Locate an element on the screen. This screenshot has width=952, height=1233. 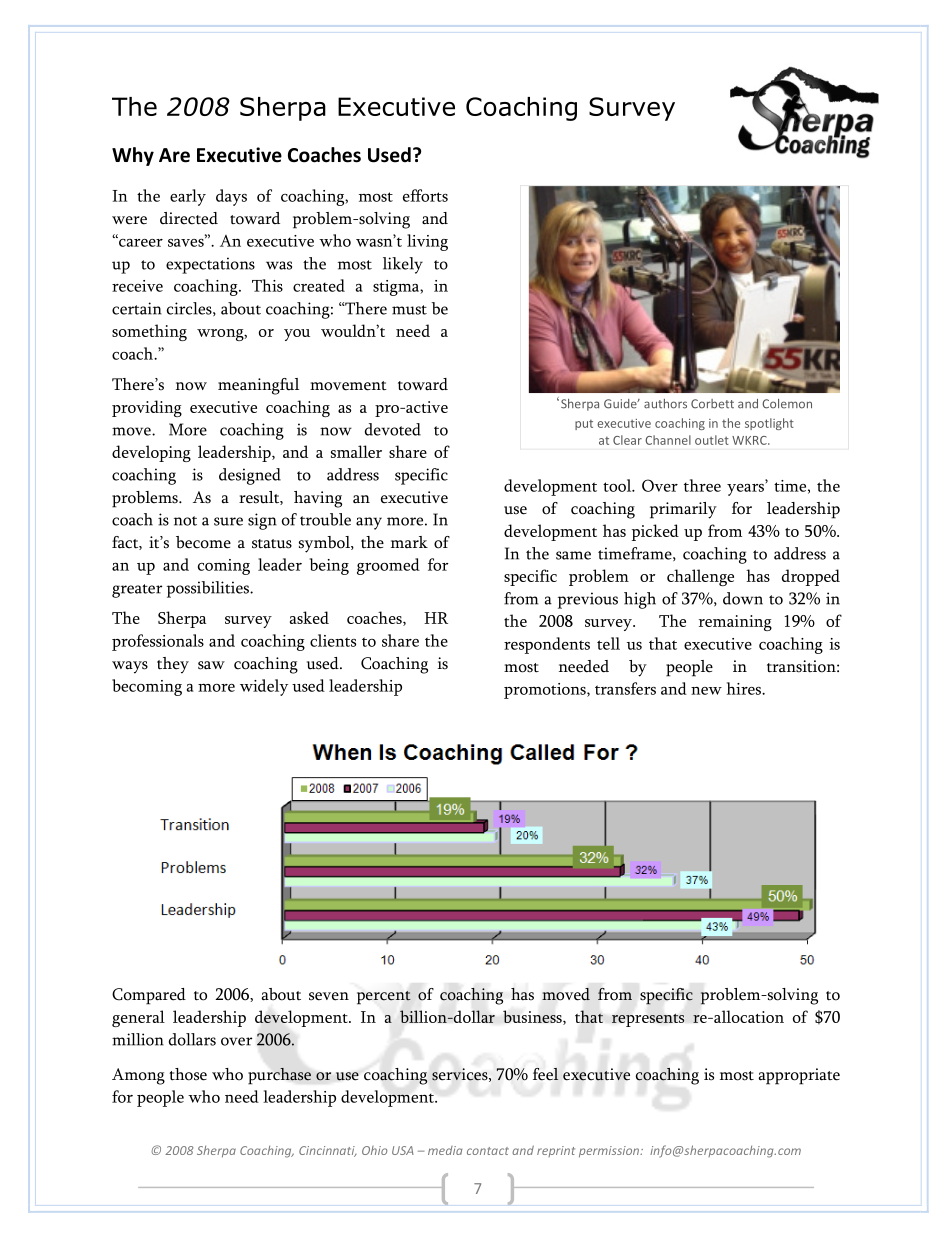
new is located at coordinates (706, 691).
